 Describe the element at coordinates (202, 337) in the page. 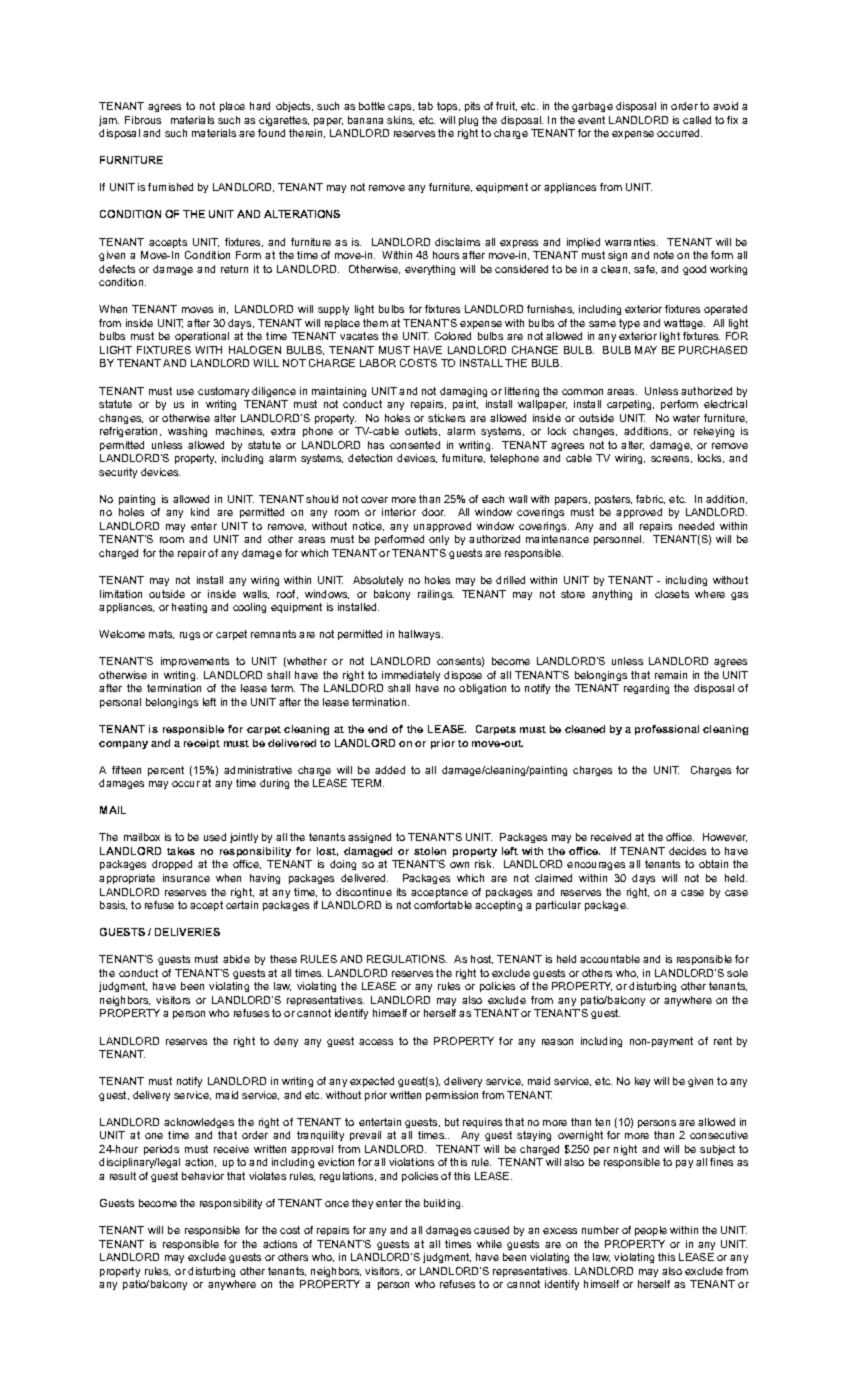

I see `operational` at that location.
